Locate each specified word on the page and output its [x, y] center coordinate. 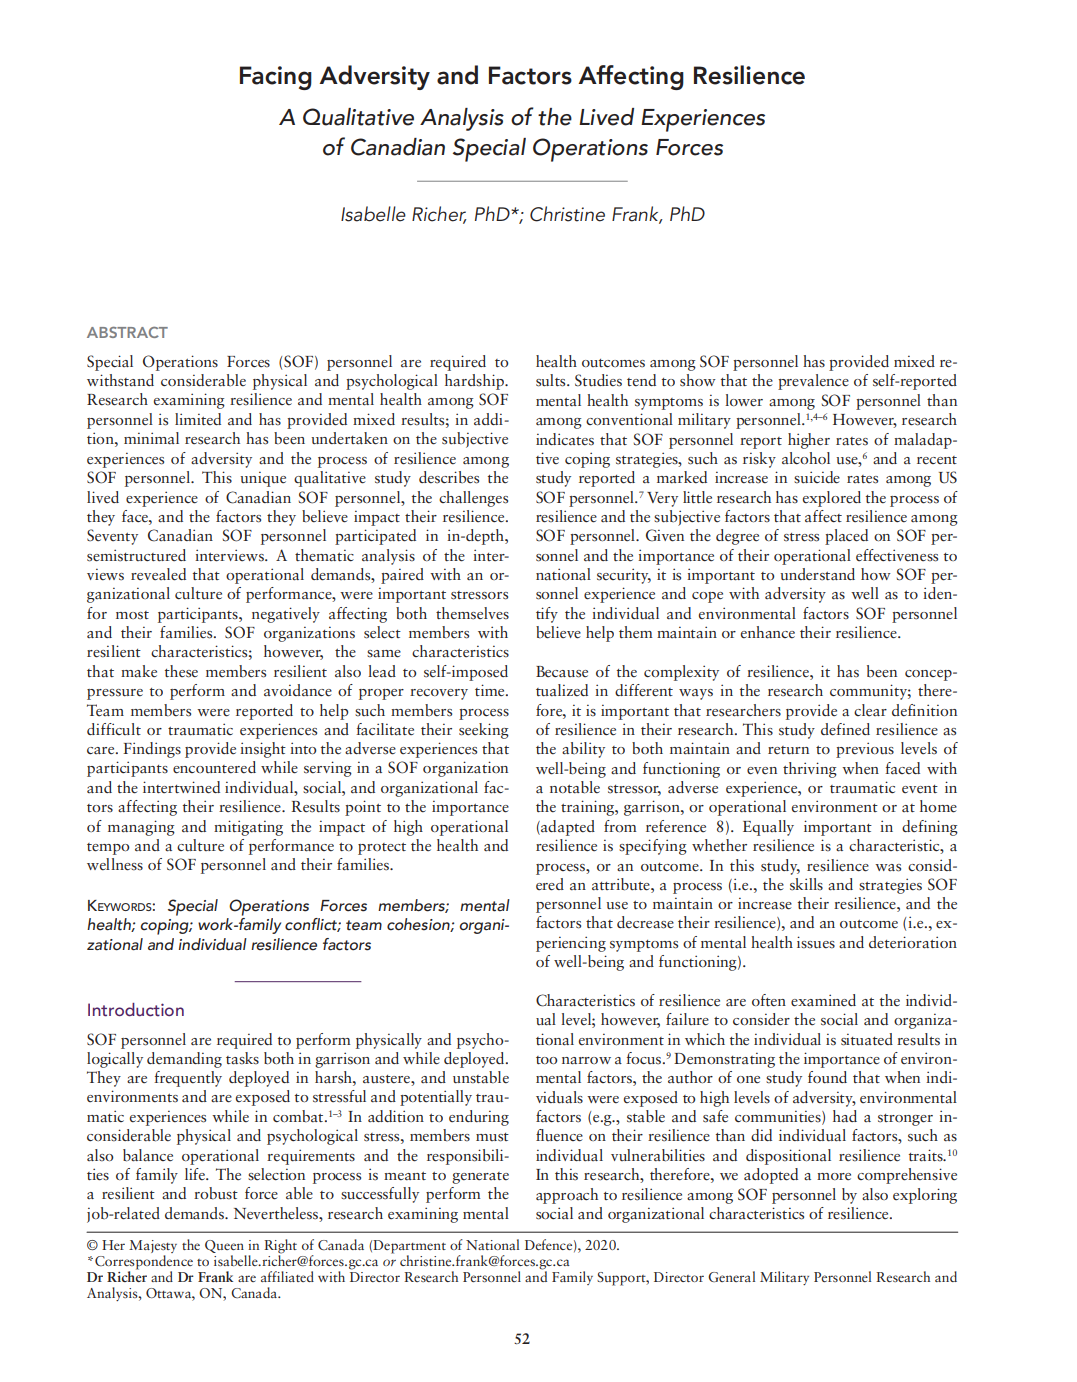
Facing [276, 78]
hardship [475, 382]
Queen [224, 1246]
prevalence [813, 382]
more [834, 1176]
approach [567, 1196]
